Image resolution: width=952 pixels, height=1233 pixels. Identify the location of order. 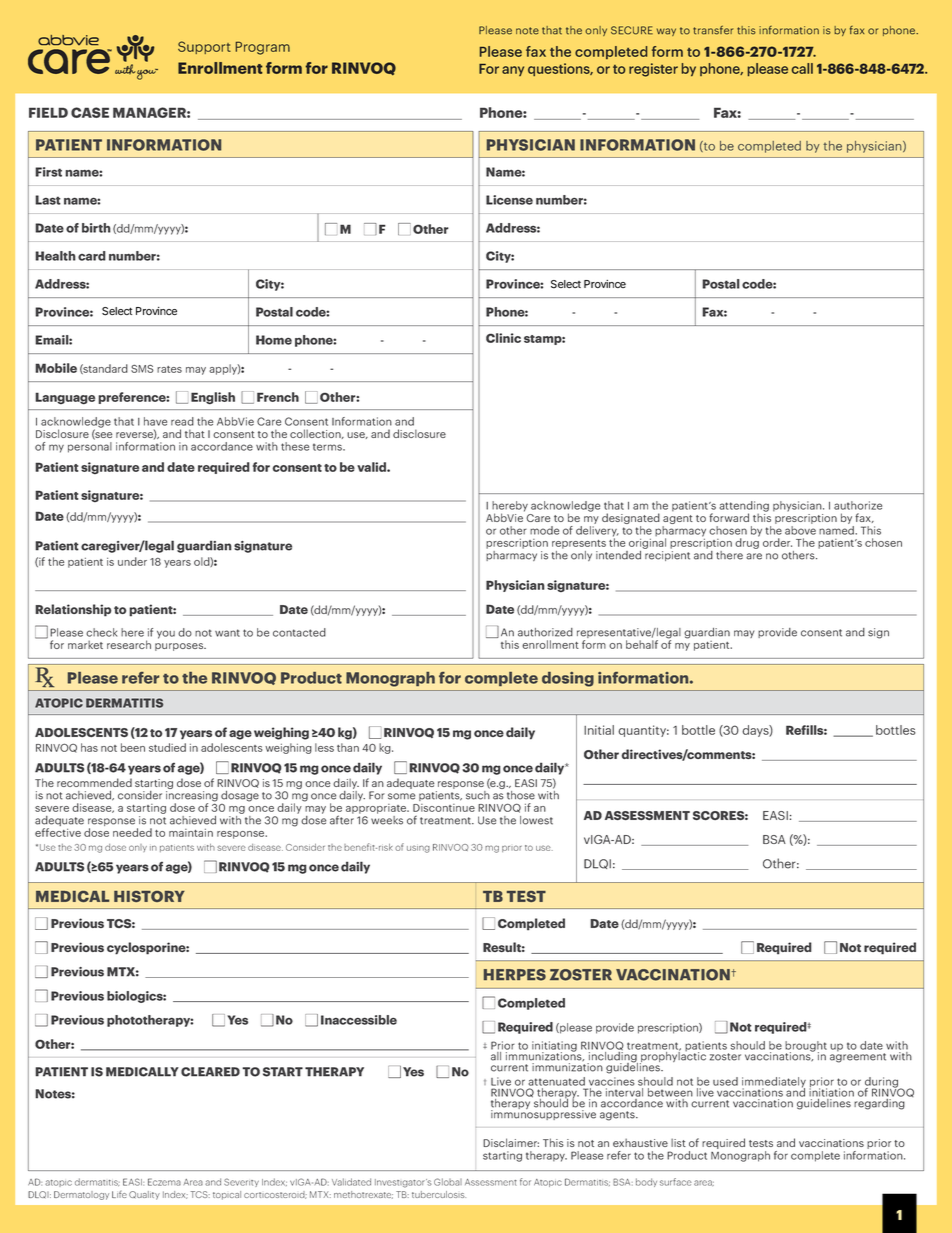
(777, 542).
